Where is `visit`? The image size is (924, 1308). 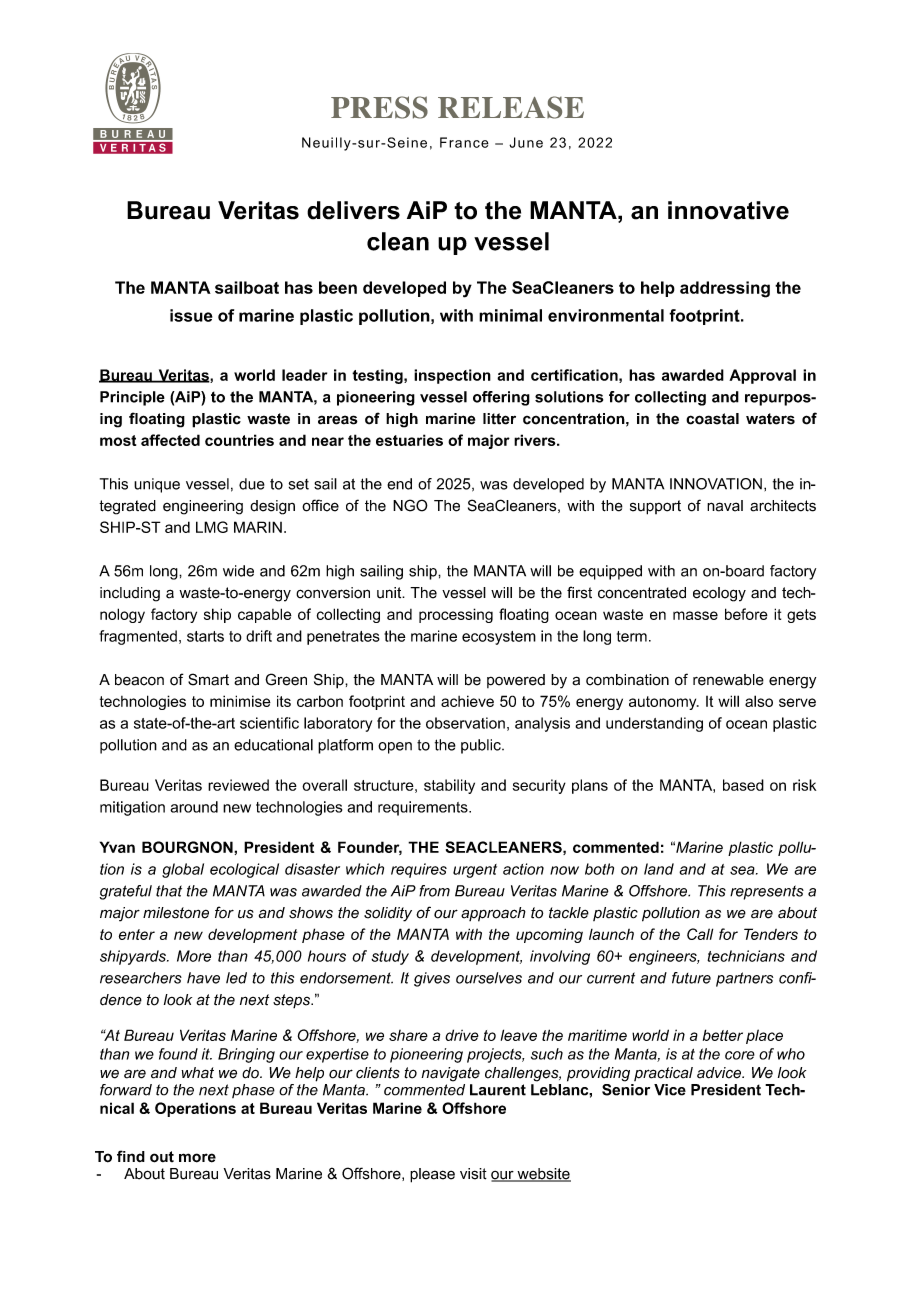
visit is located at coordinates (473, 1174).
